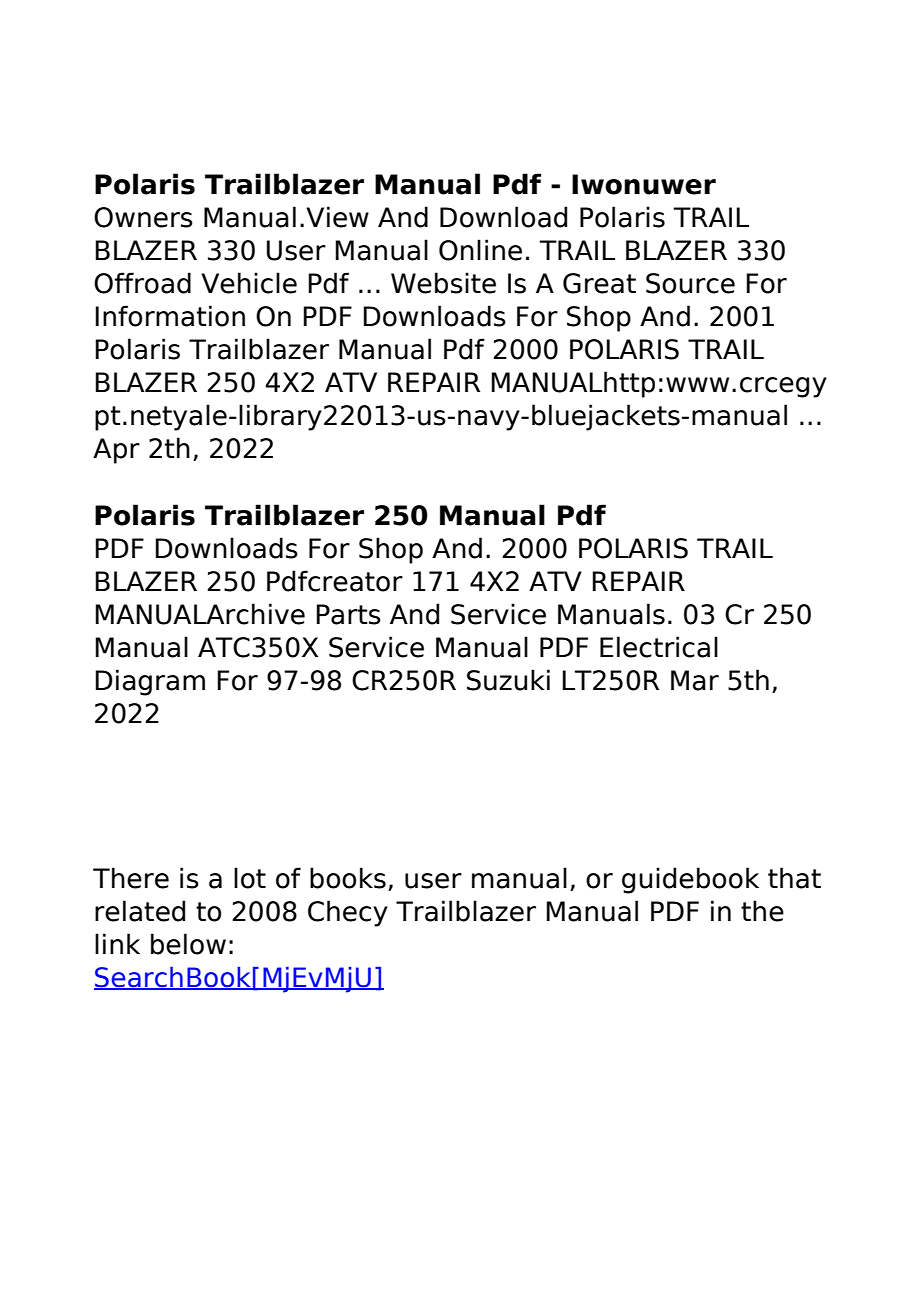  Describe the element at coordinates (690, 283) in the screenshot. I see `Source` at that location.
